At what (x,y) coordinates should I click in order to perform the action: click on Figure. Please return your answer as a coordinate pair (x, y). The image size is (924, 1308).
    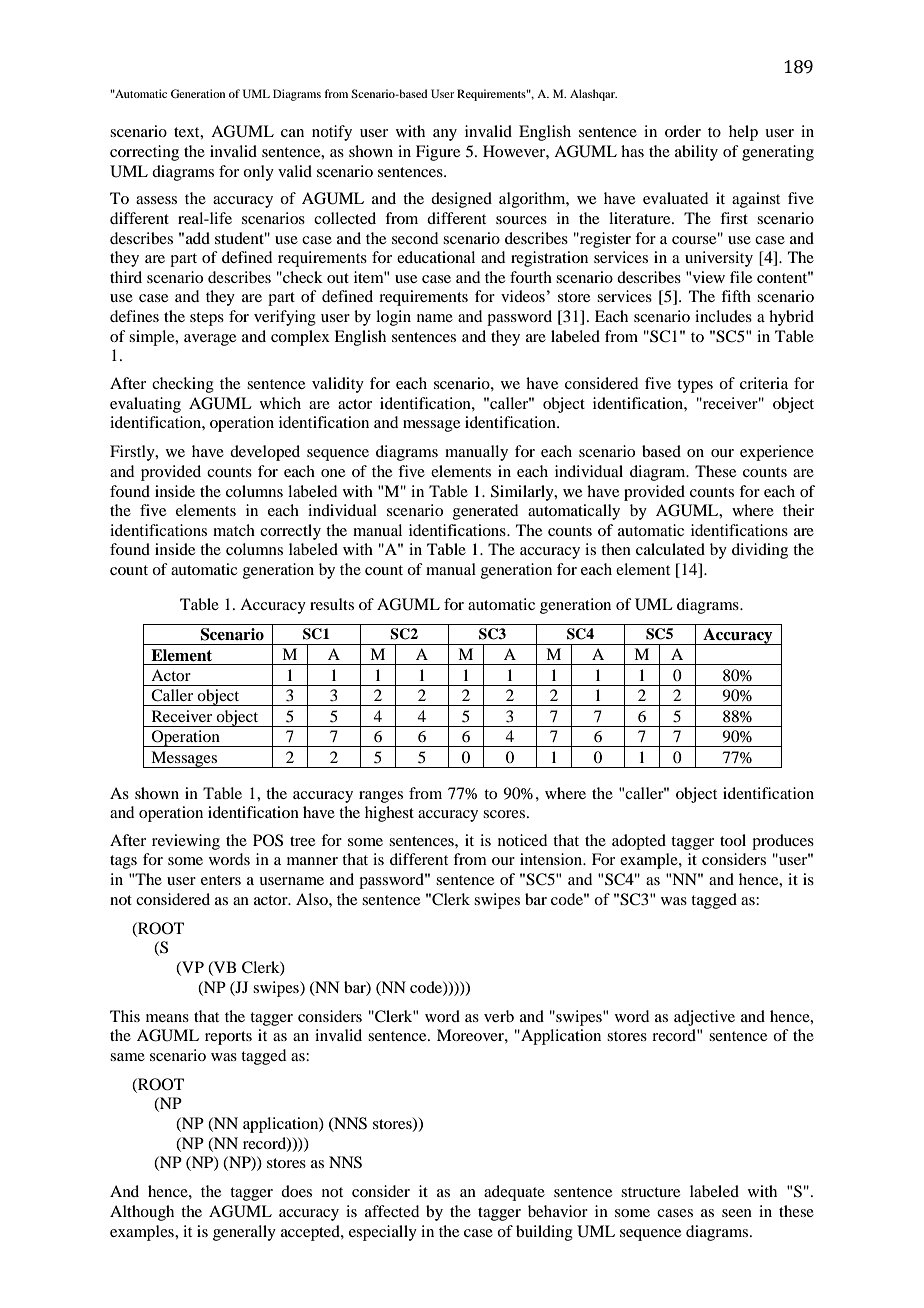
    Looking at the image, I should click on (438, 153).
